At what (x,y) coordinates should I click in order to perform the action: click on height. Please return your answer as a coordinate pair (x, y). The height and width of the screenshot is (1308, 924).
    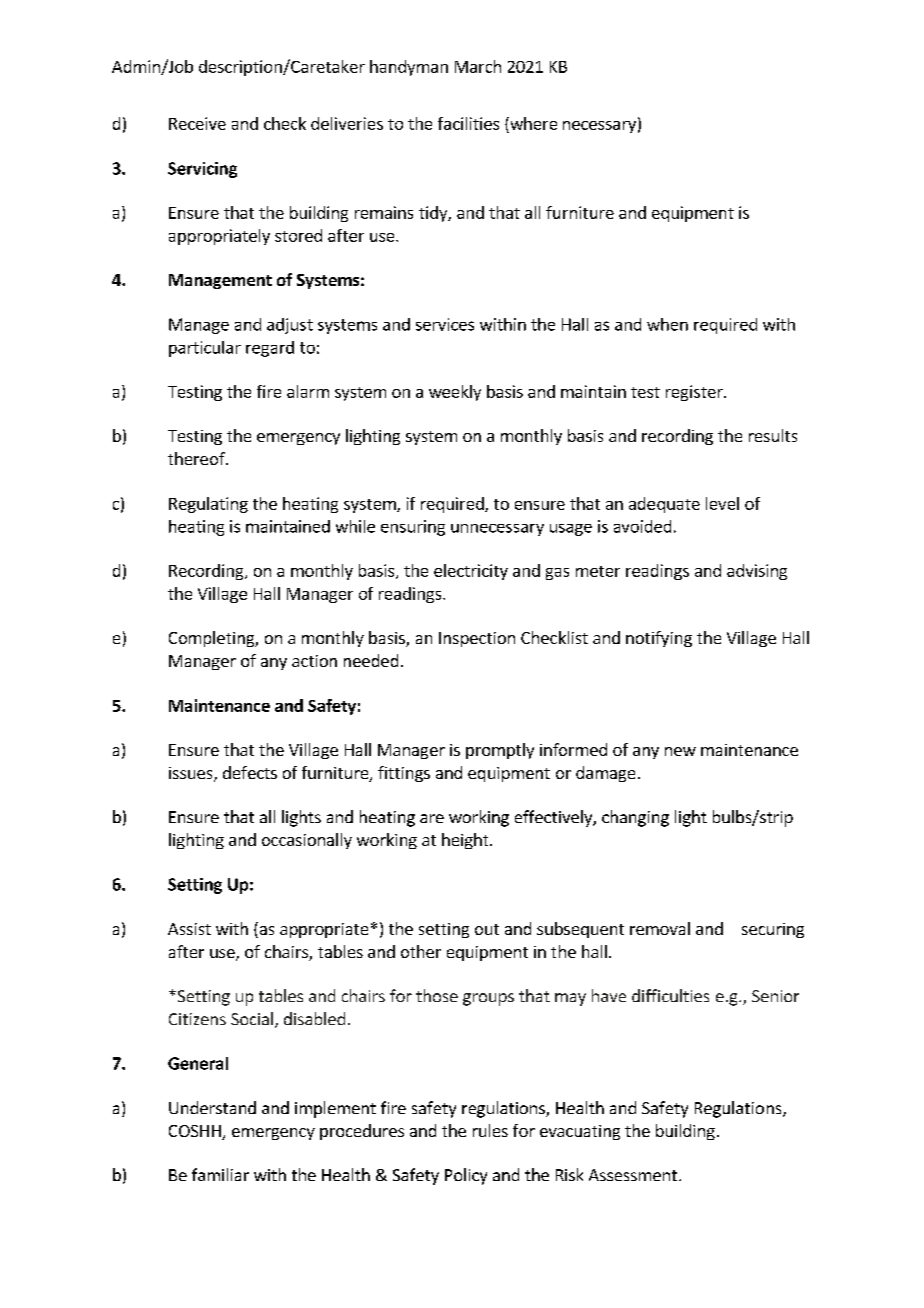
    Looking at the image, I should click on (466, 841).
